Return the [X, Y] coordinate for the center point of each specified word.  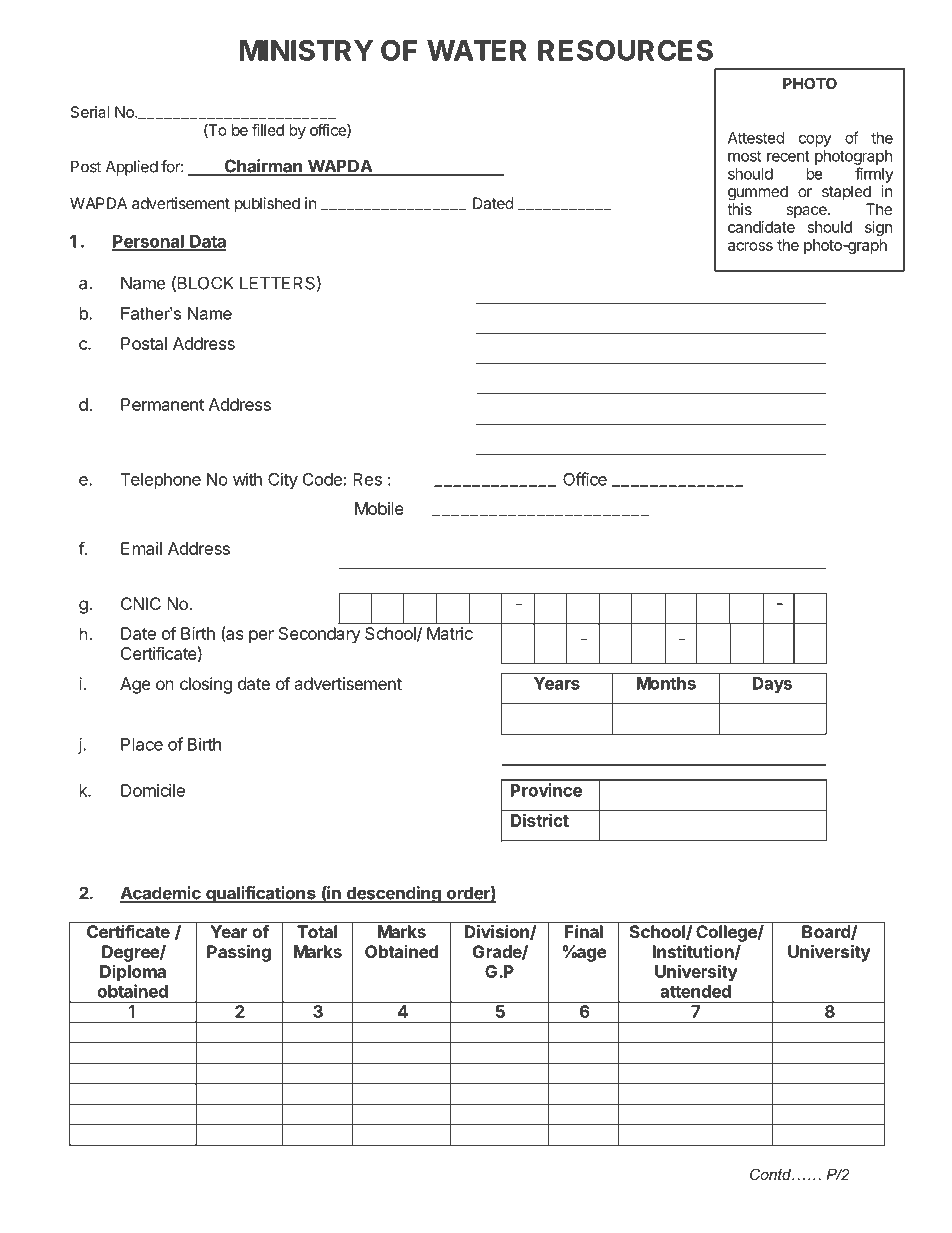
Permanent [162, 404]
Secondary [320, 635]
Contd [771, 1174]
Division [498, 932]
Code [322, 479]
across [750, 246]
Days [772, 685]
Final [584, 931]
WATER [477, 50]
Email [141, 548]
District [540, 820]
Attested [756, 138]
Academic [161, 894]
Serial [90, 112]
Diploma [133, 973]
